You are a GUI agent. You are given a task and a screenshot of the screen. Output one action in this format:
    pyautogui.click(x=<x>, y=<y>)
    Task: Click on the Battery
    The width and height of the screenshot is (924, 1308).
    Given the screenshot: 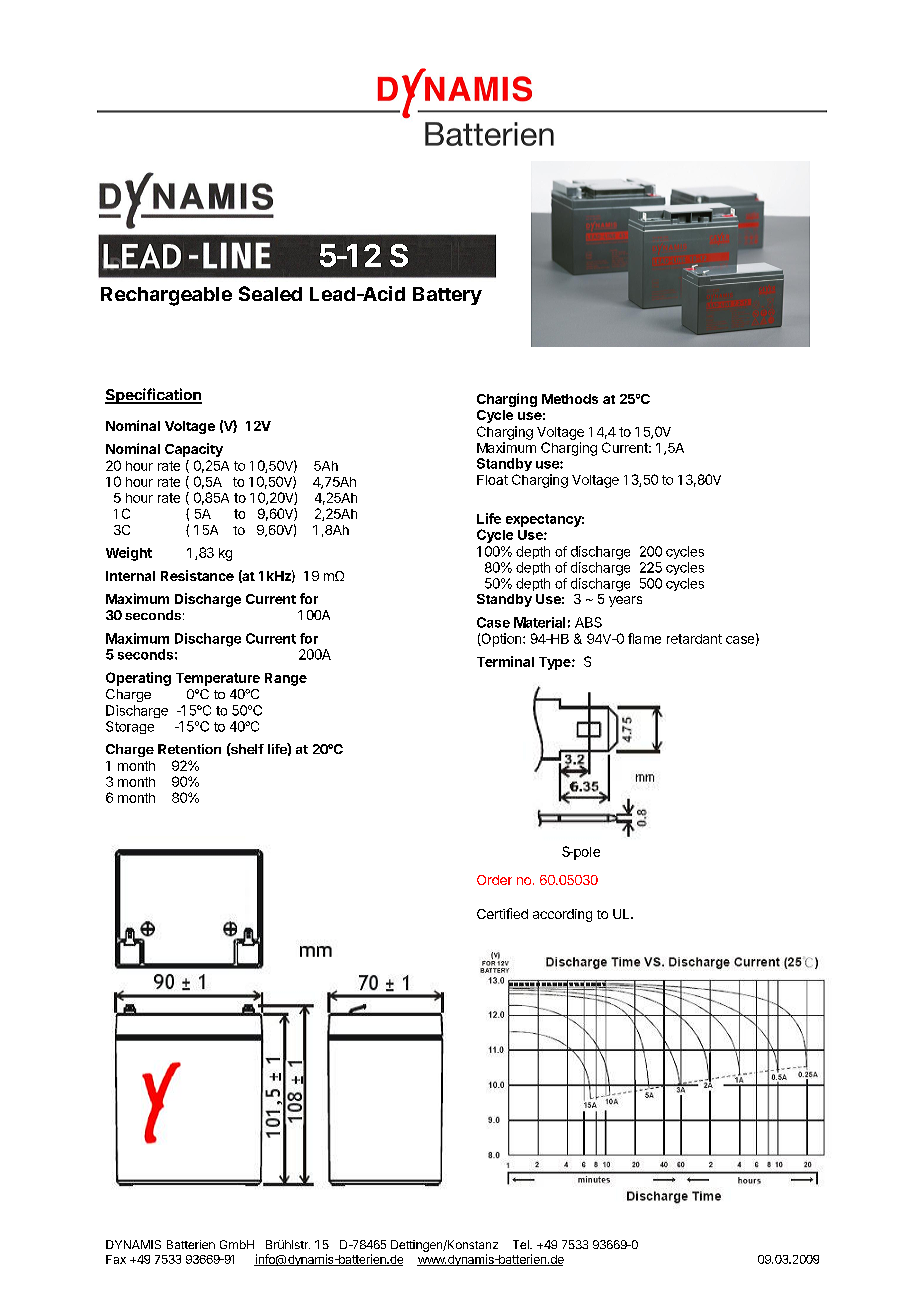 What is the action you would take?
    pyautogui.click(x=447, y=296)
